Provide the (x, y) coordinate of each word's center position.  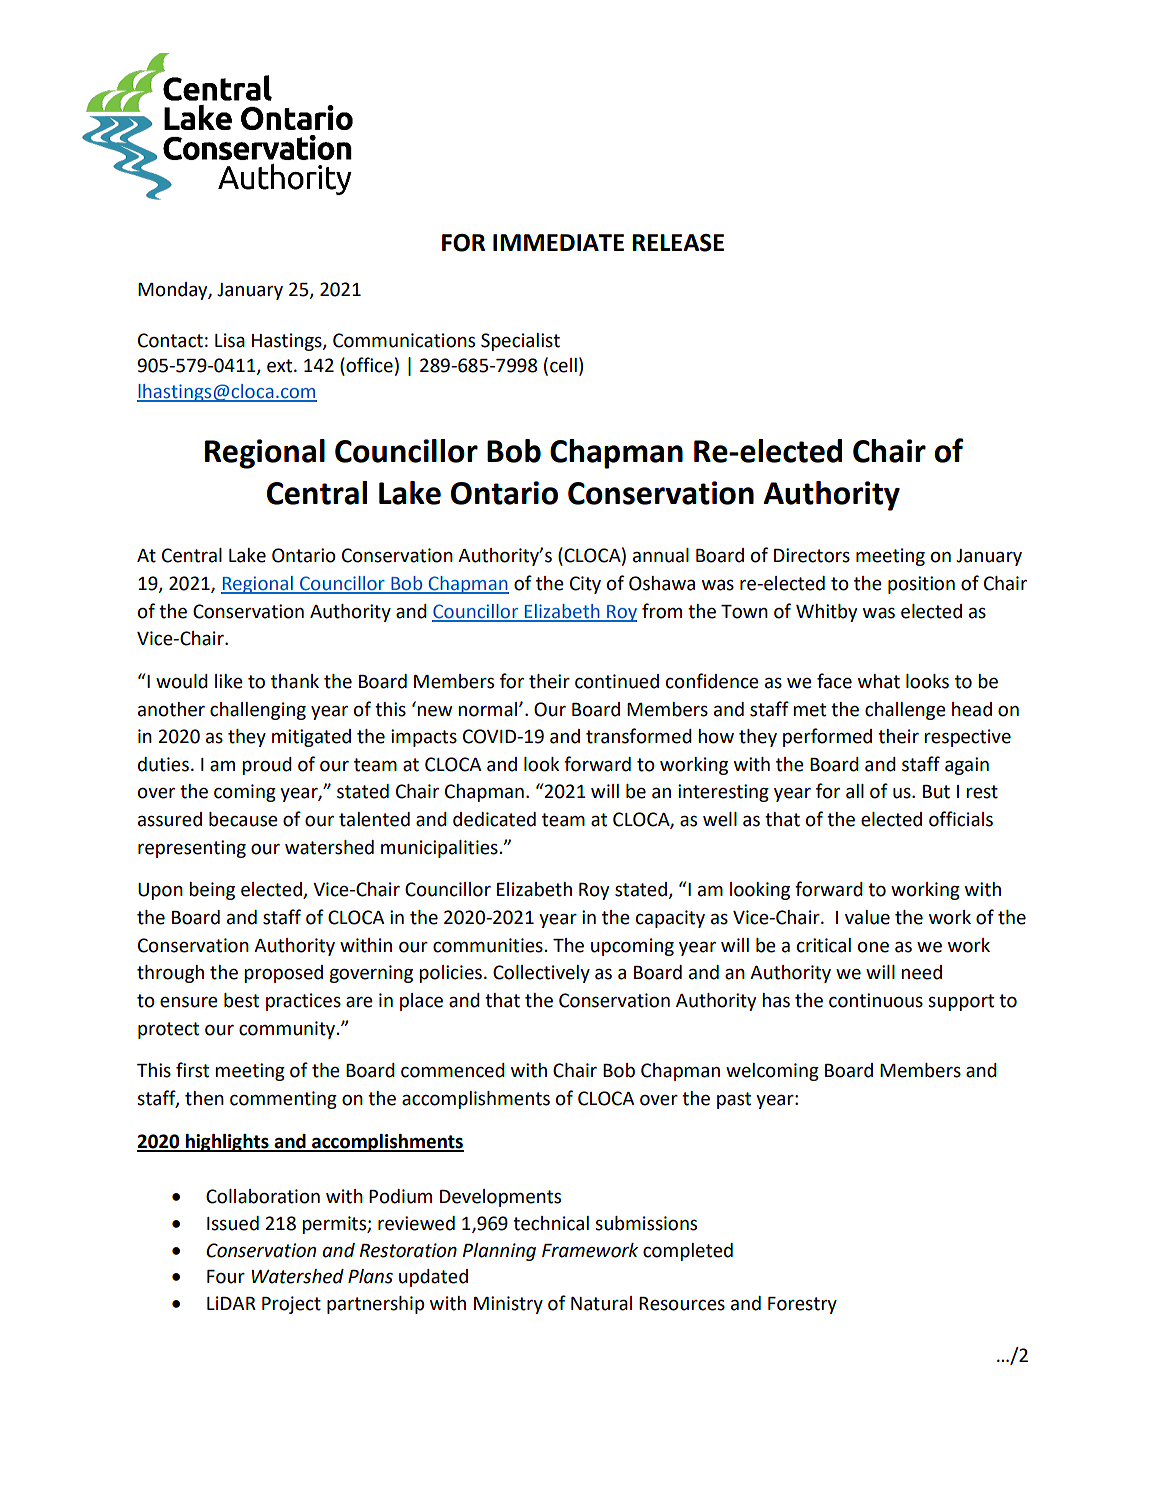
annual (661, 555)
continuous (876, 1000)
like (229, 681)
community (288, 1030)
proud (267, 766)
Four (226, 1277)
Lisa (230, 340)
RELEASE (678, 243)
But (936, 792)
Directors (812, 555)
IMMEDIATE (558, 242)
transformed (639, 736)
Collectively (541, 974)
